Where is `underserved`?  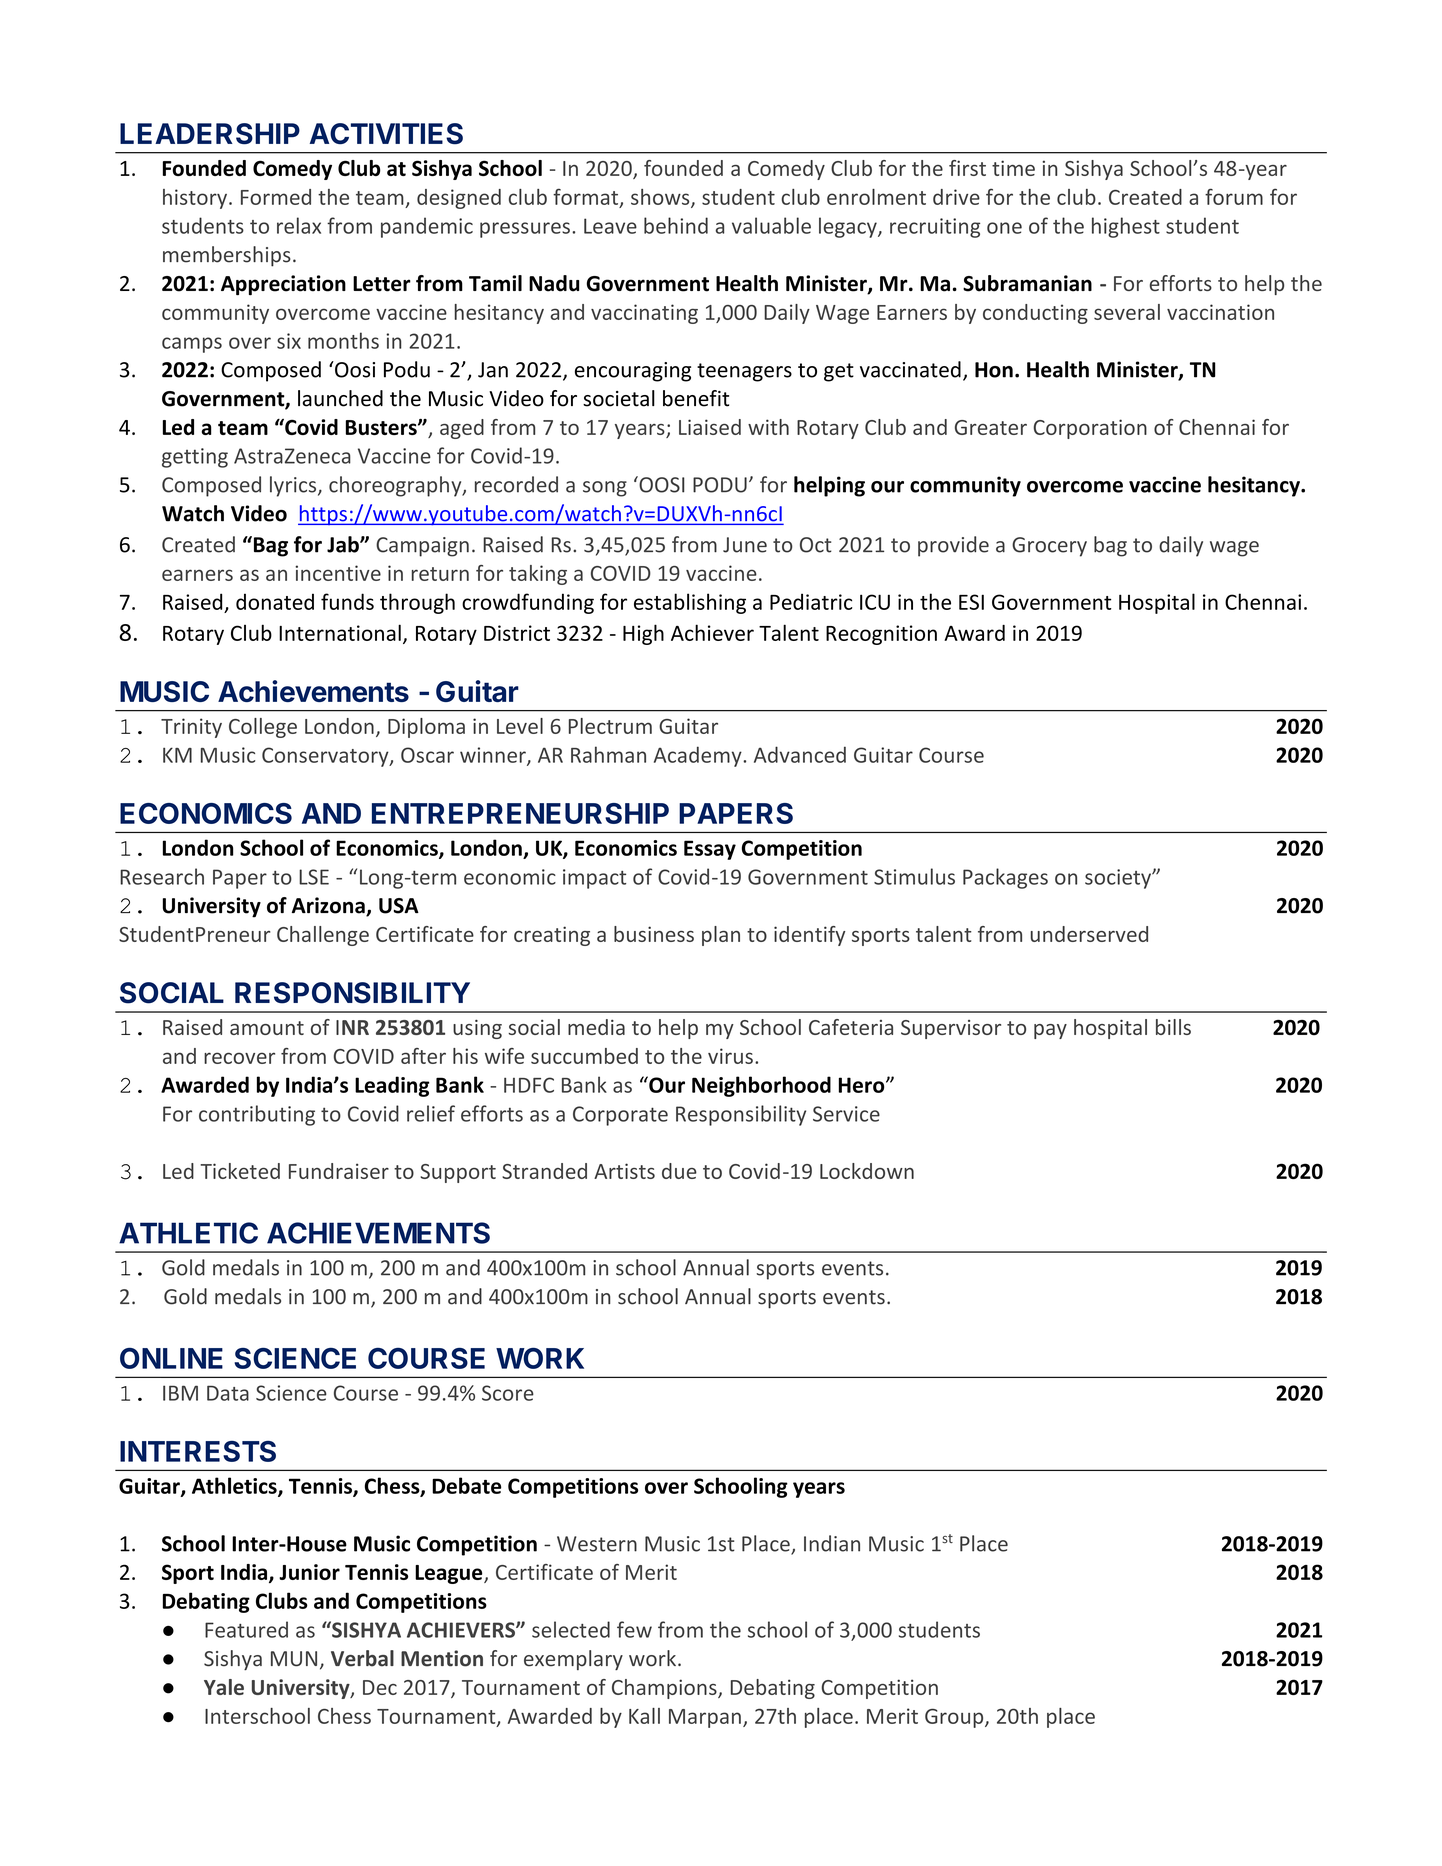 underserved is located at coordinates (1089, 934).
